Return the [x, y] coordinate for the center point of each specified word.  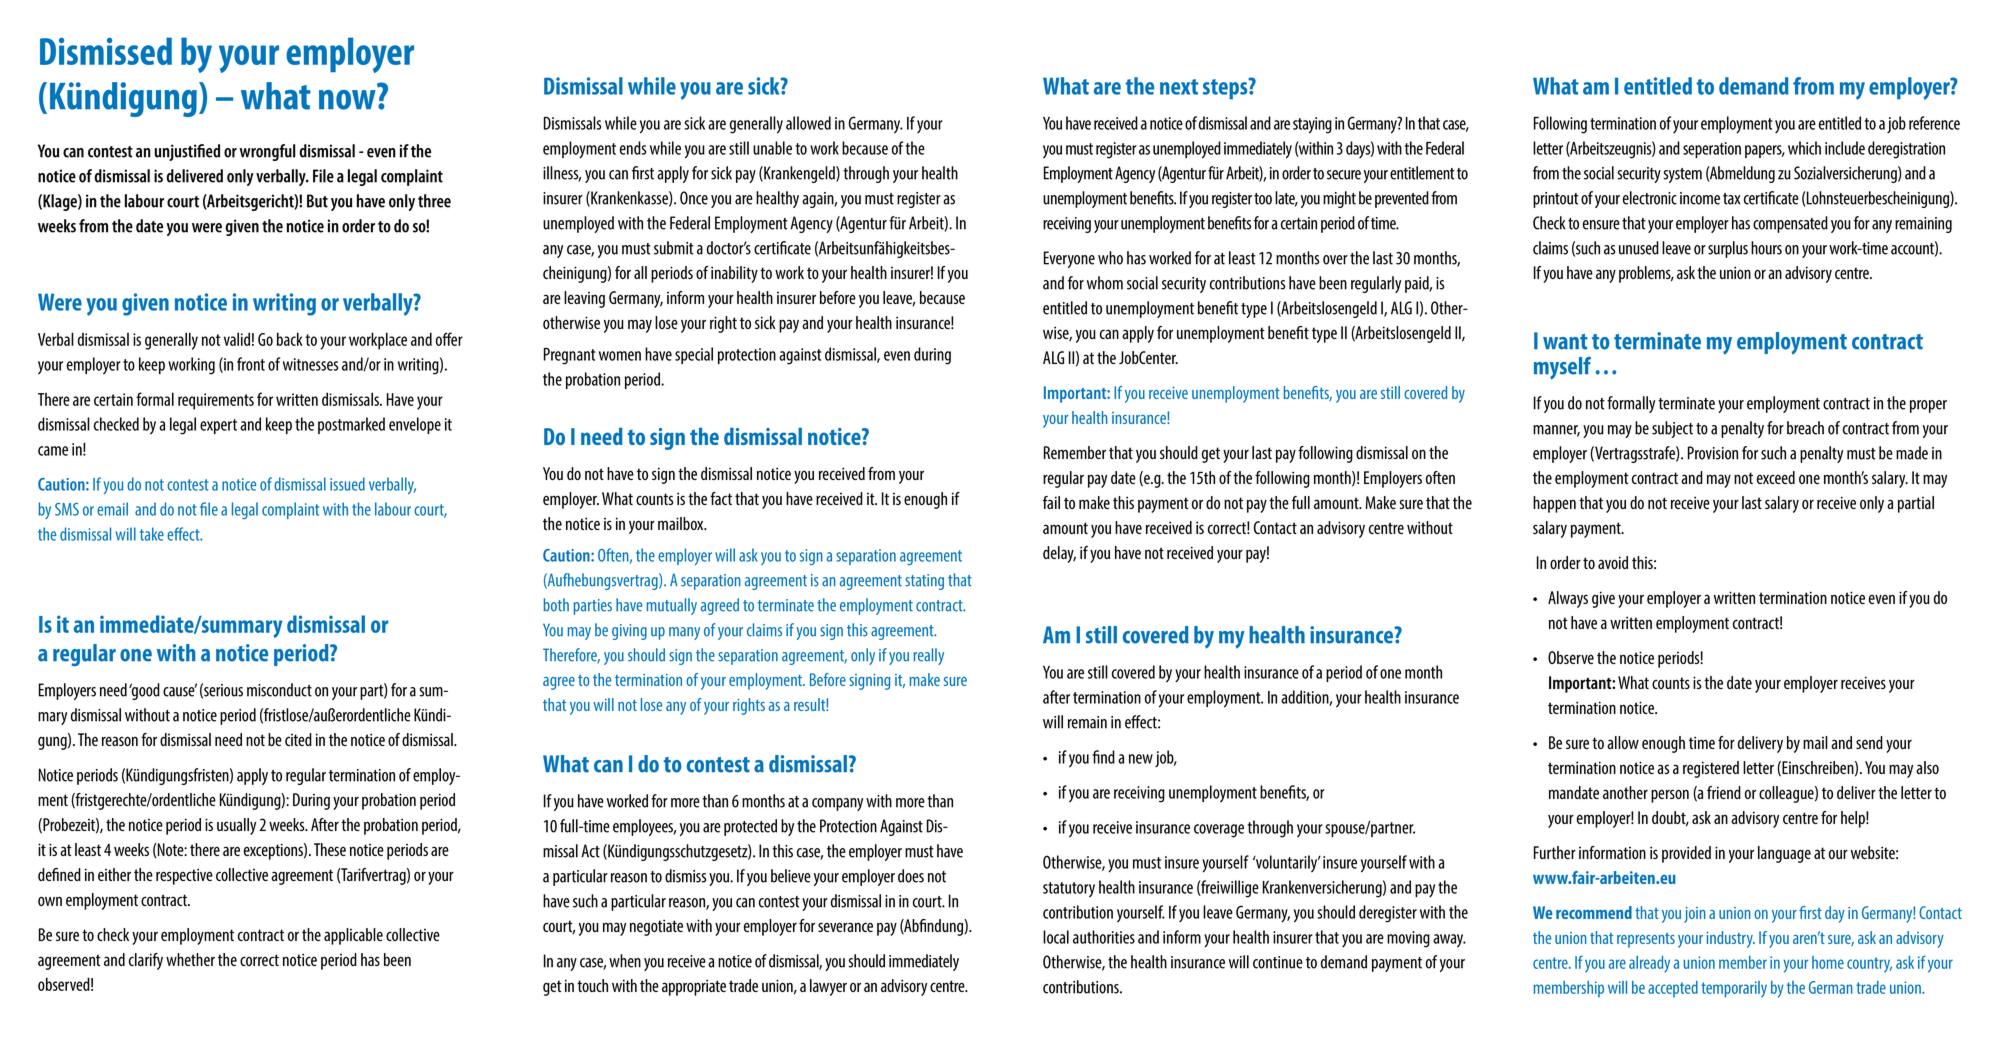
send [1869, 742]
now [347, 100]
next [1179, 87]
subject [1672, 429]
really [928, 656]
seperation [1712, 150]
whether [190, 959]
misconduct [279, 690]
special [694, 355]
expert [218, 426]
